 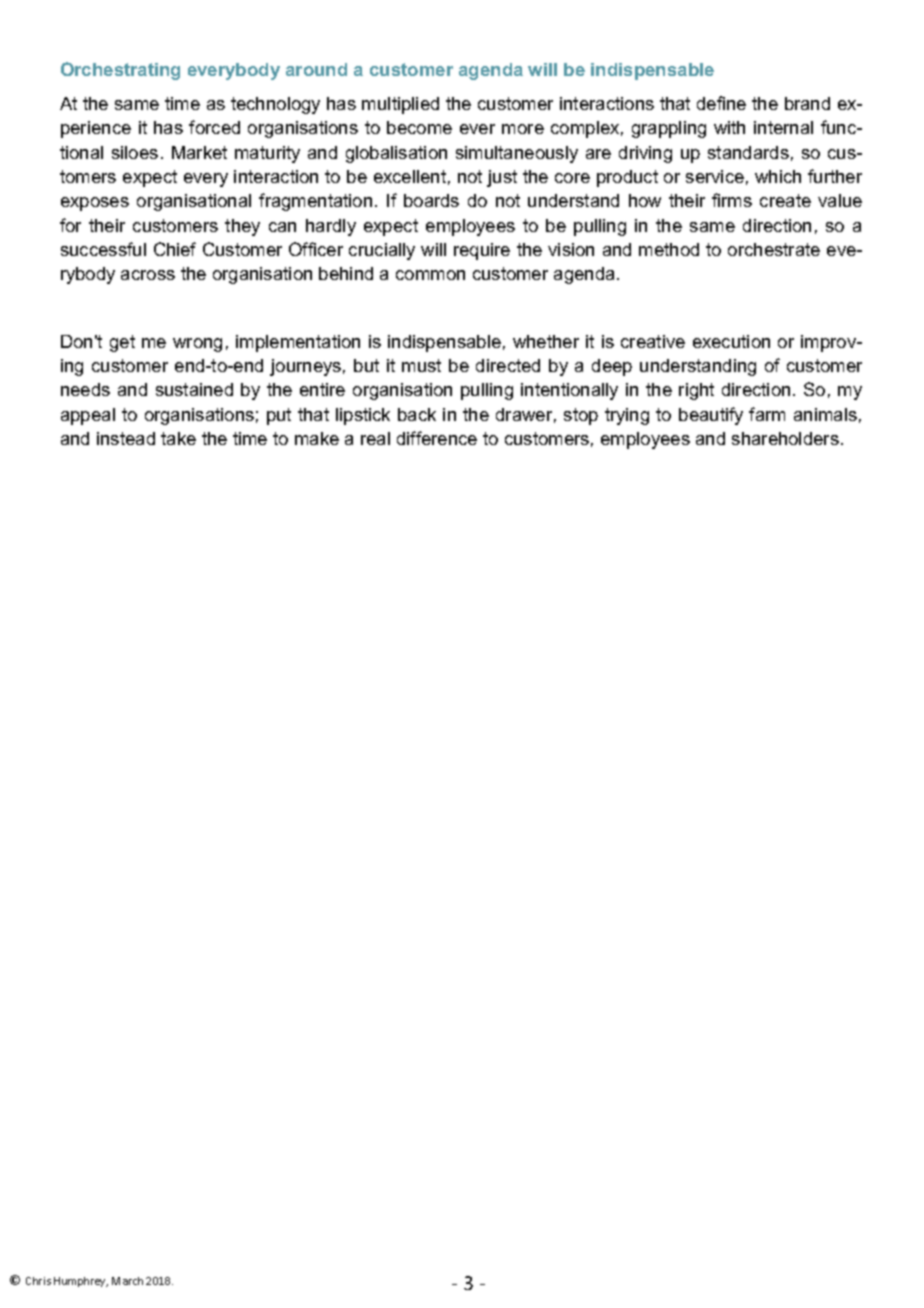 I want to click on Humphrey, so click(x=81, y=1282).
